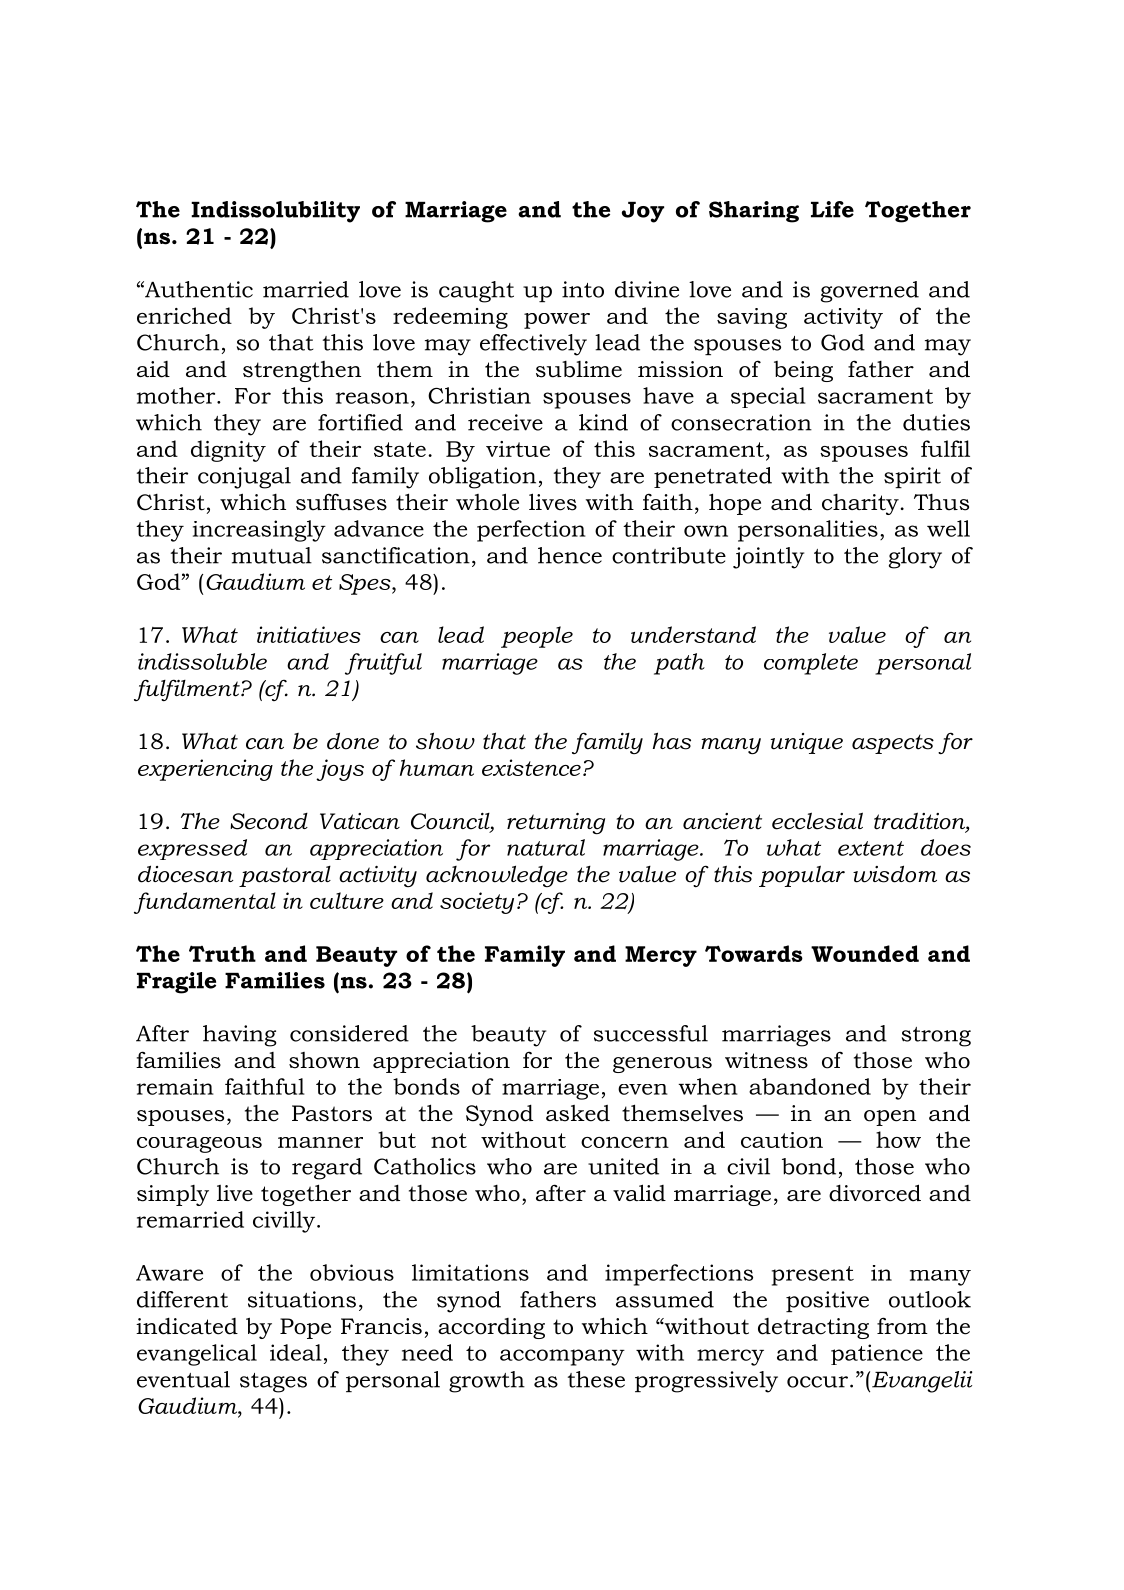 This screenshot has width=1124, height=1590. Describe the element at coordinates (817, 821) in the screenshot. I see `ecclesial` at that location.
